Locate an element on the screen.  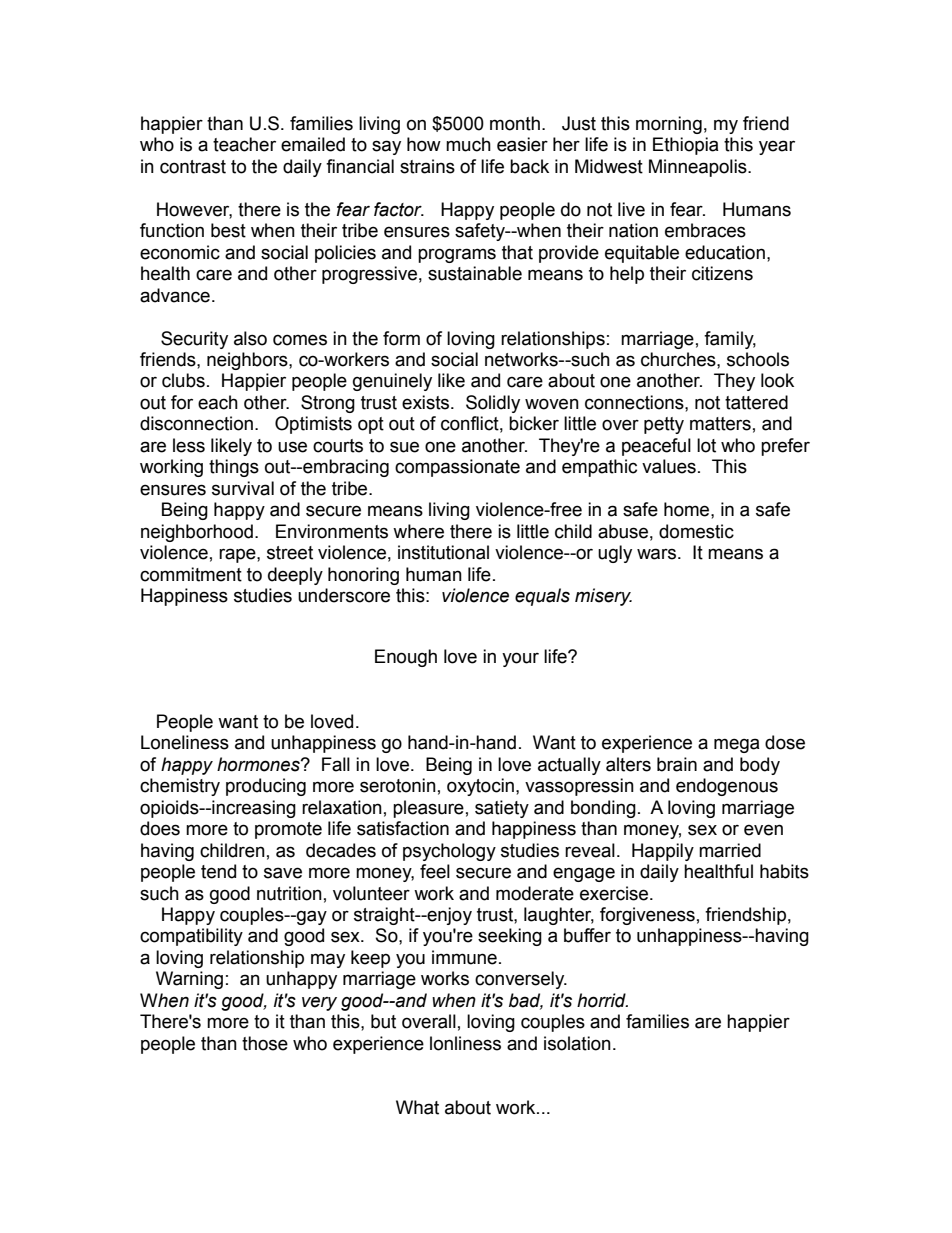
much is located at coordinates (468, 144).
